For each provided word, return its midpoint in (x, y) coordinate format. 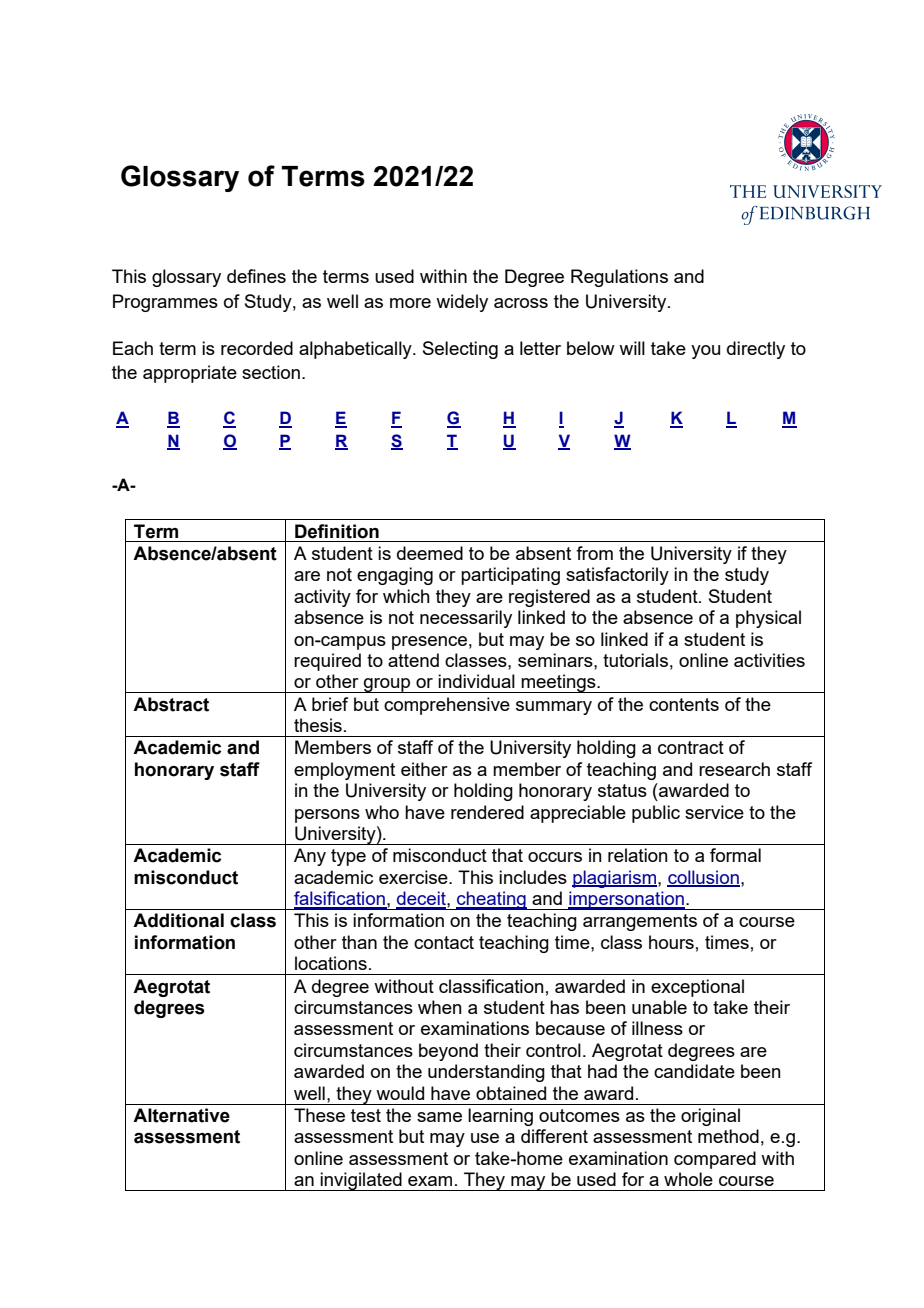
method (728, 1136)
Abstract (171, 704)
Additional (178, 920)
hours (671, 942)
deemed (430, 553)
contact (444, 942)
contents (684, 704)
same (439, 1117)
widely (462, 303)
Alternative (181, 1115)
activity (322, 598)
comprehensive (447, 706)
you (705, 352)
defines (256, 276)
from (594, 553)
